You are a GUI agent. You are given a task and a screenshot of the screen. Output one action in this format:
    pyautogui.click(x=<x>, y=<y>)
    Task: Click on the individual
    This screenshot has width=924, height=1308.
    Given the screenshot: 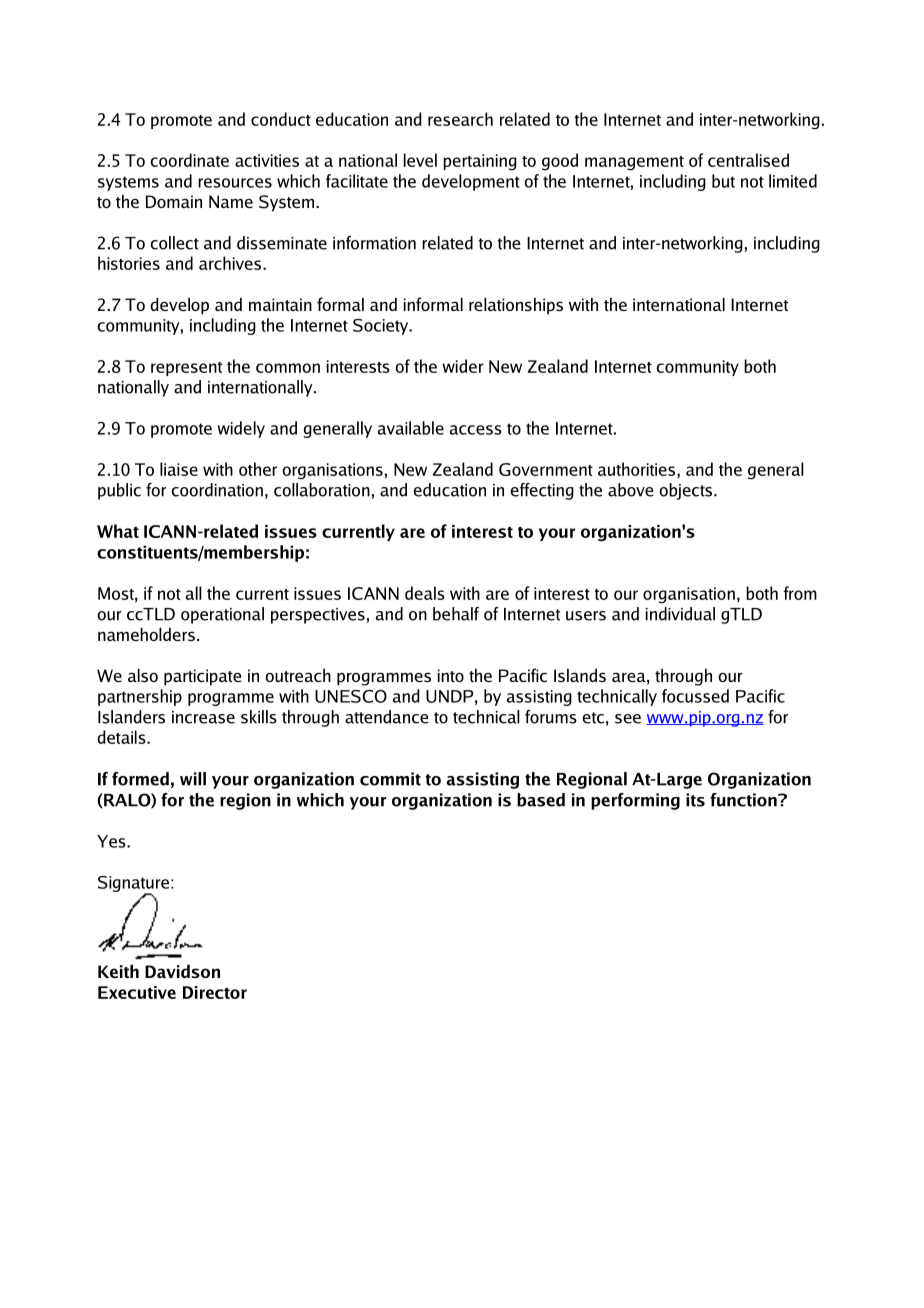 What is the action you would take?
    pyautogui.click(x=680, y=614)
